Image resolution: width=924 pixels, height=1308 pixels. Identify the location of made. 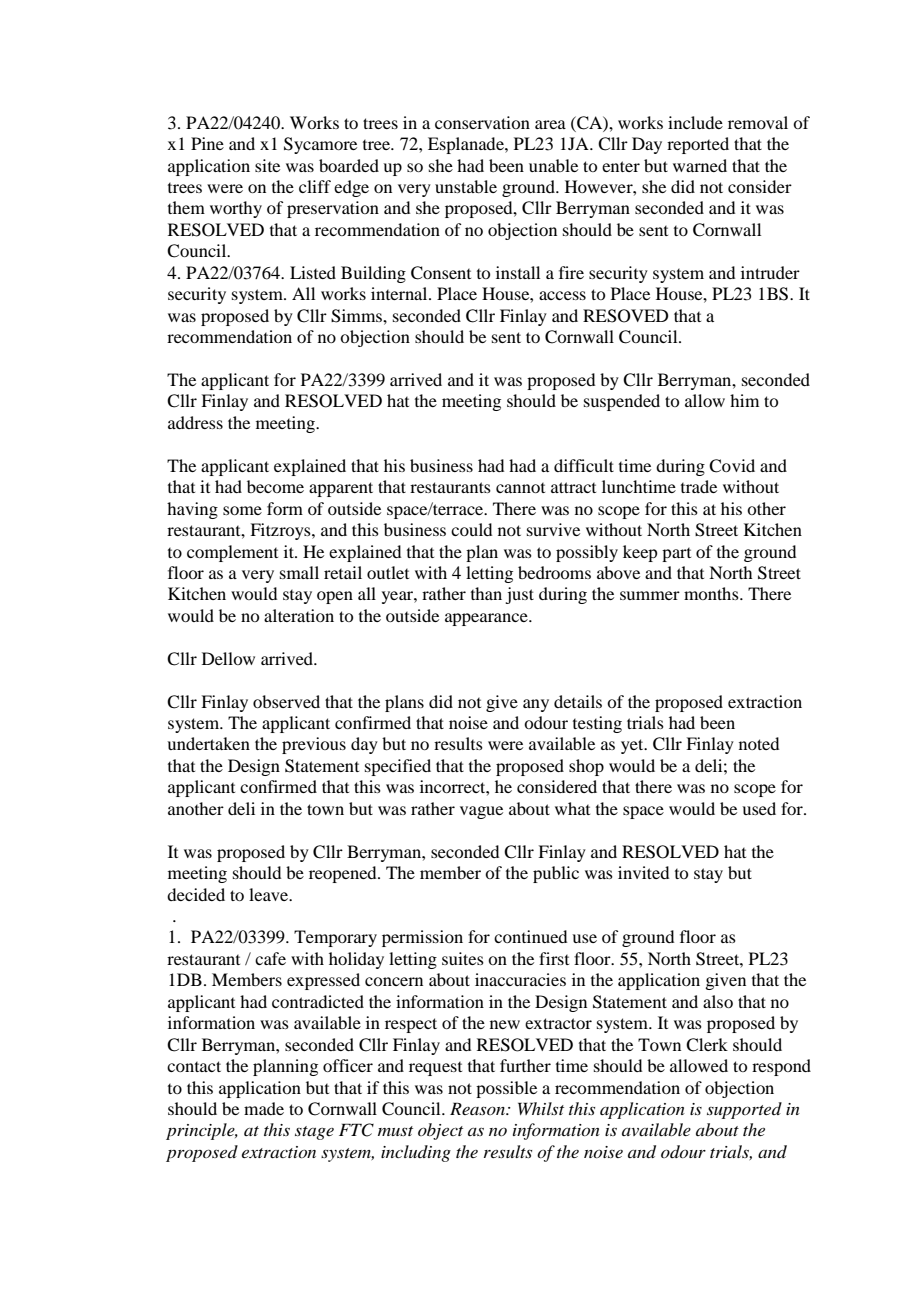
(264, 1108).
